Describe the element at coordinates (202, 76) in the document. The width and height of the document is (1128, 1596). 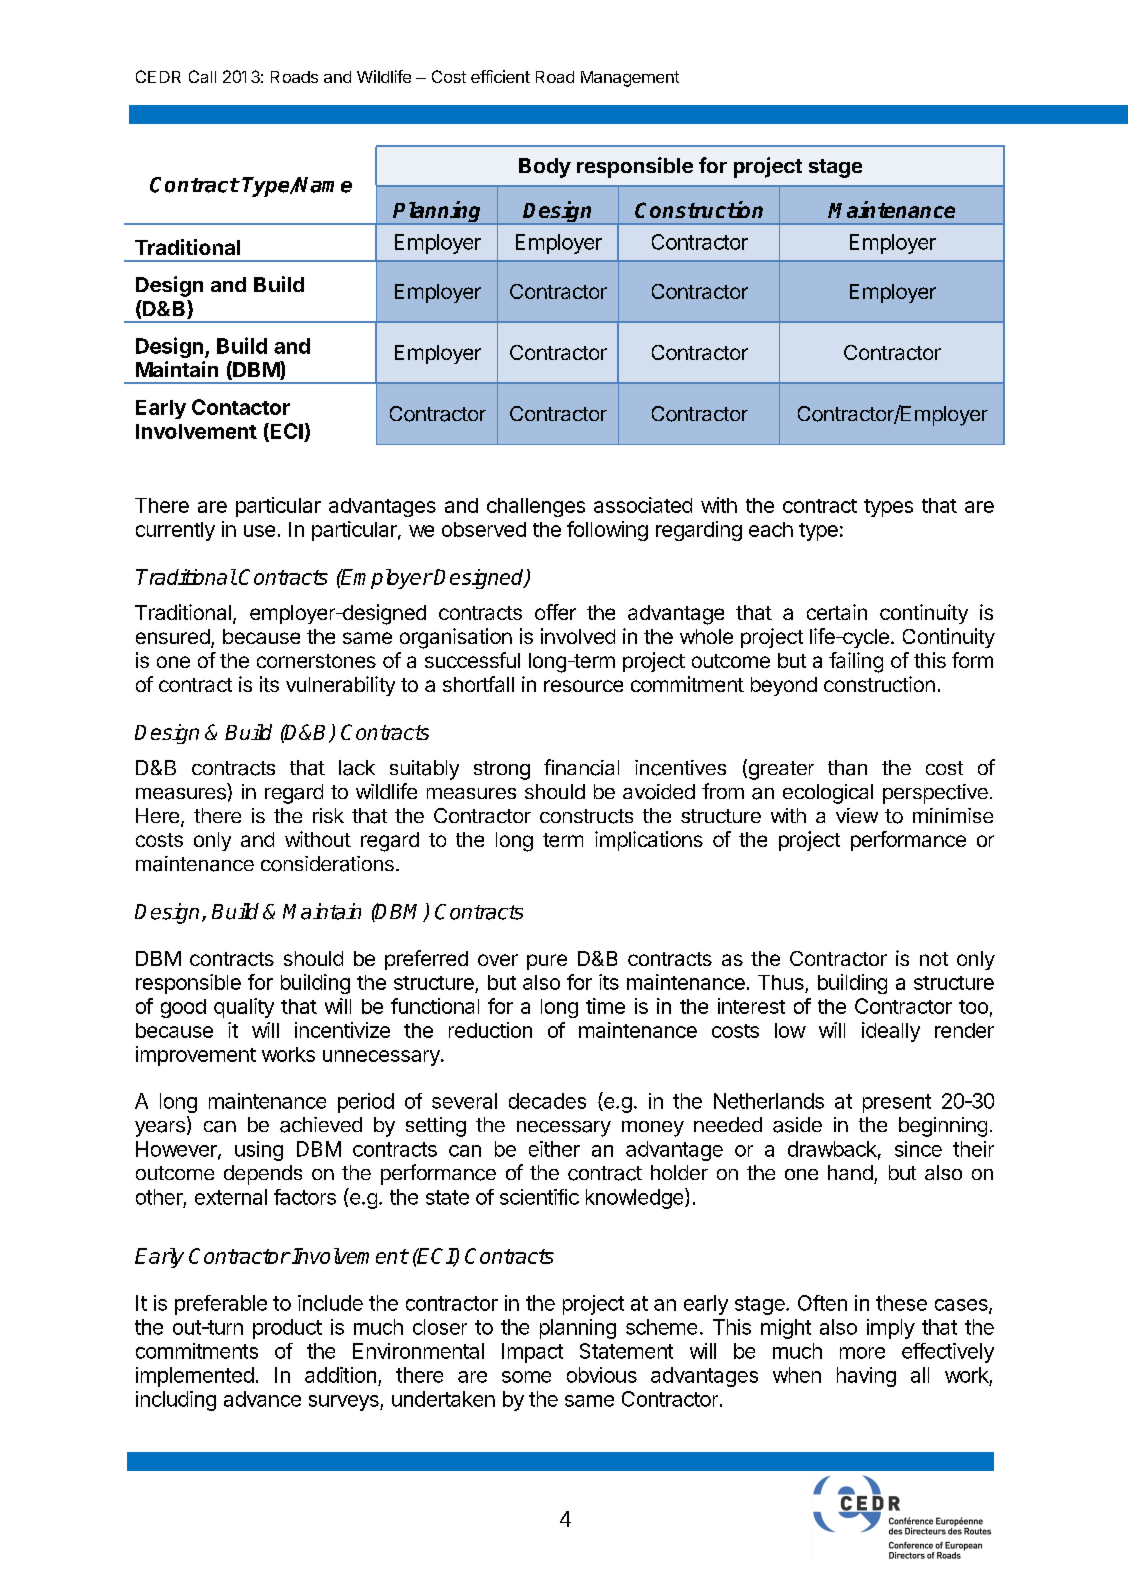
I see `Call` at that location.
